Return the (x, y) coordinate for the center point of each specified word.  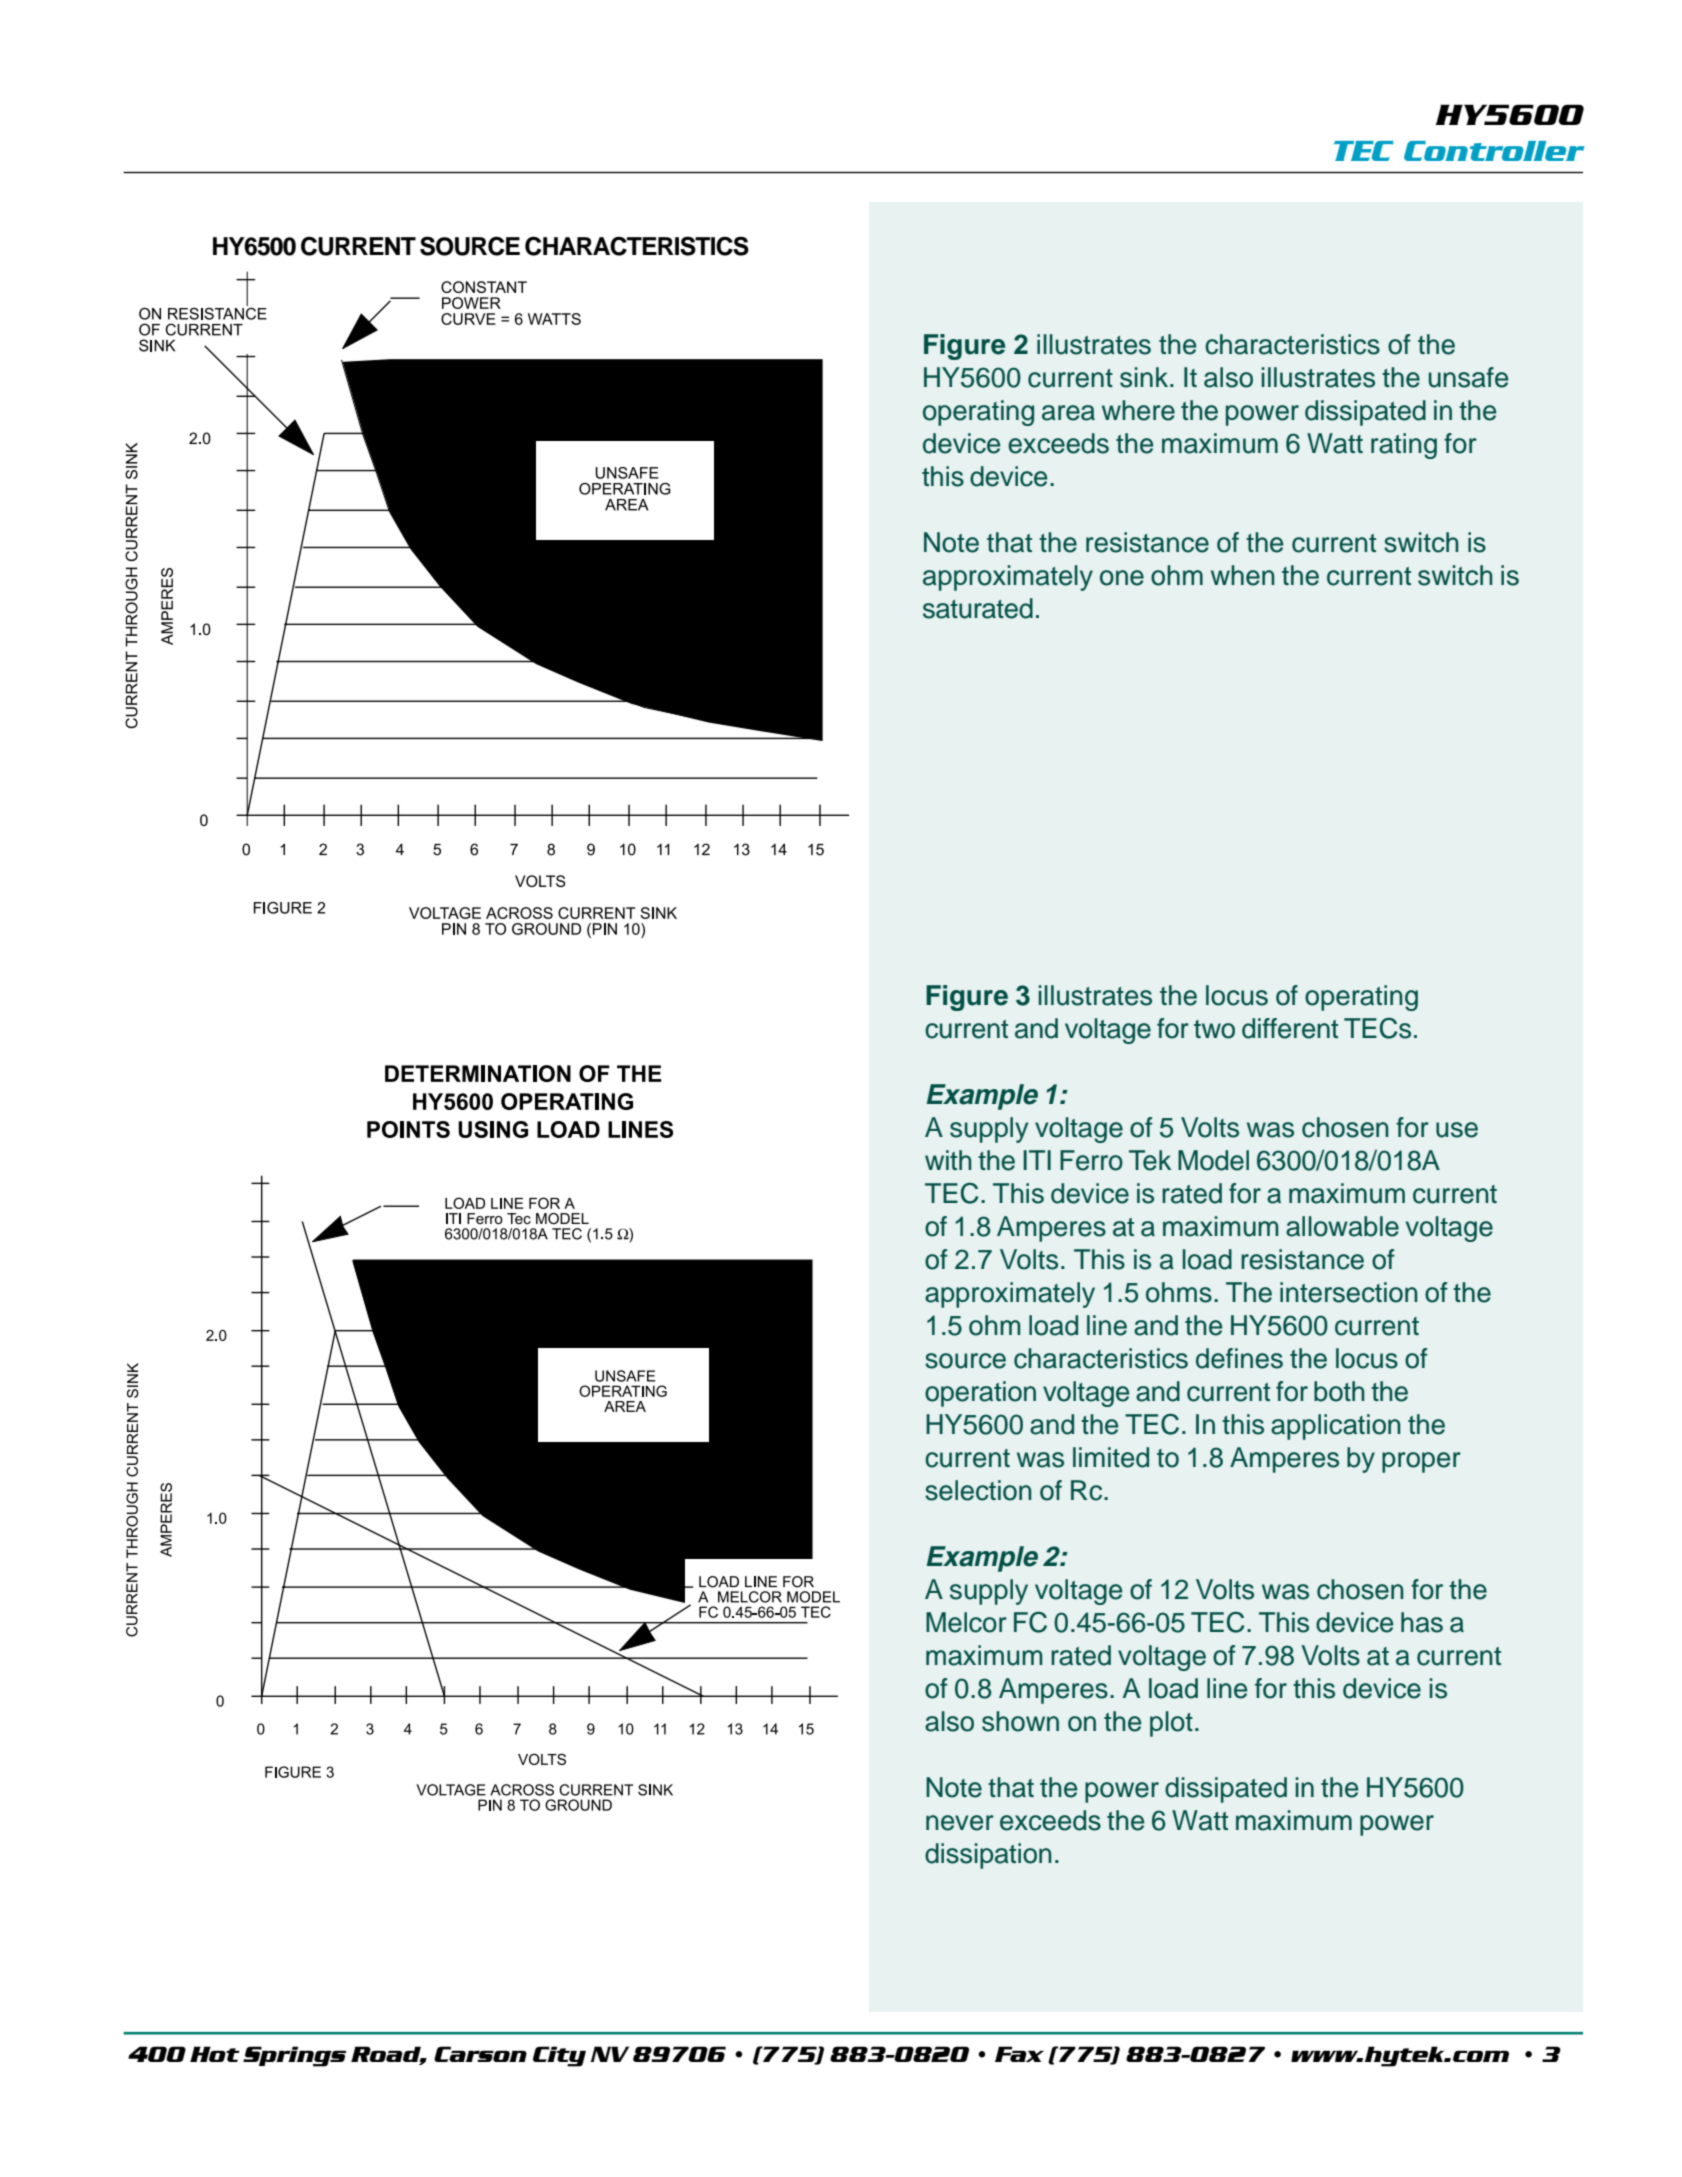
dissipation (988, 1856)
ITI (1037, 1160)
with (948, 1160)
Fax (1019, 2054)
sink (1145, 377)
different (1290, 1028)
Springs (294, 2056)
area (1068, 413)
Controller (1494, 151)
